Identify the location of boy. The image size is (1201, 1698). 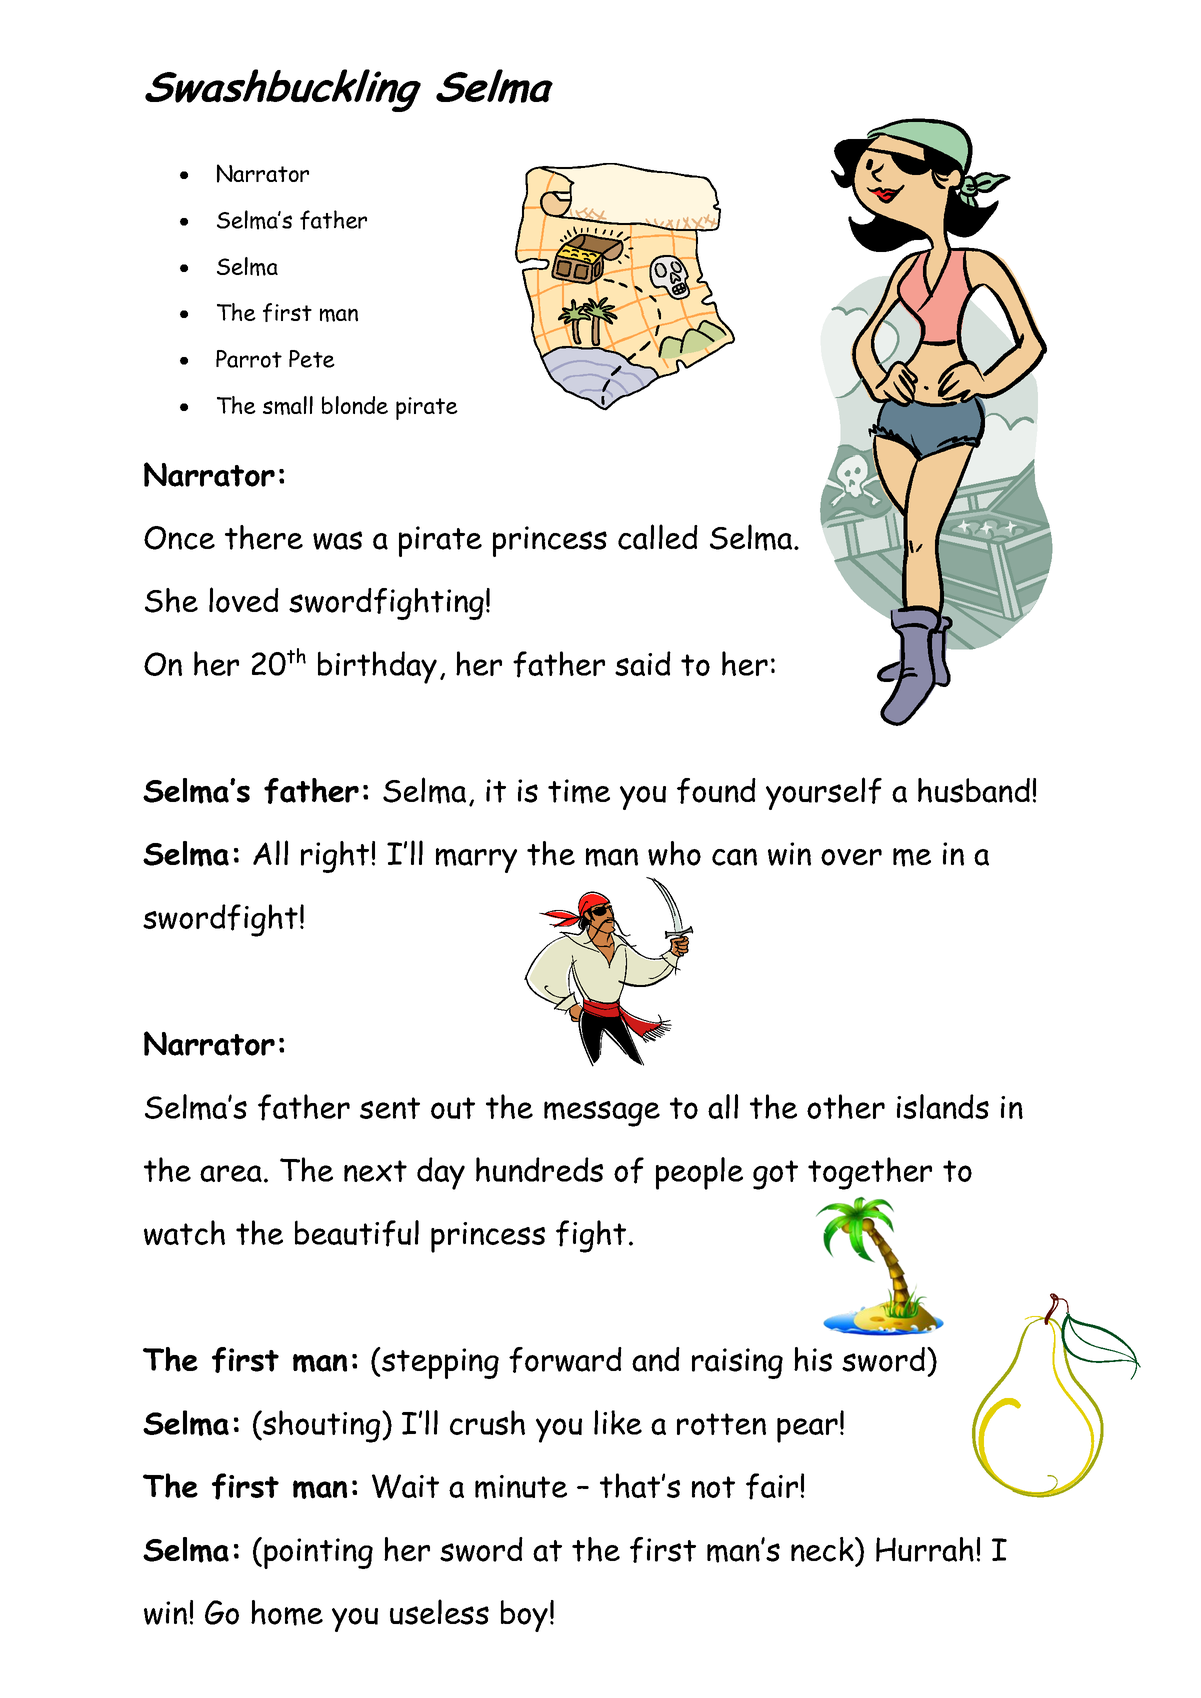
(524, 1616).
